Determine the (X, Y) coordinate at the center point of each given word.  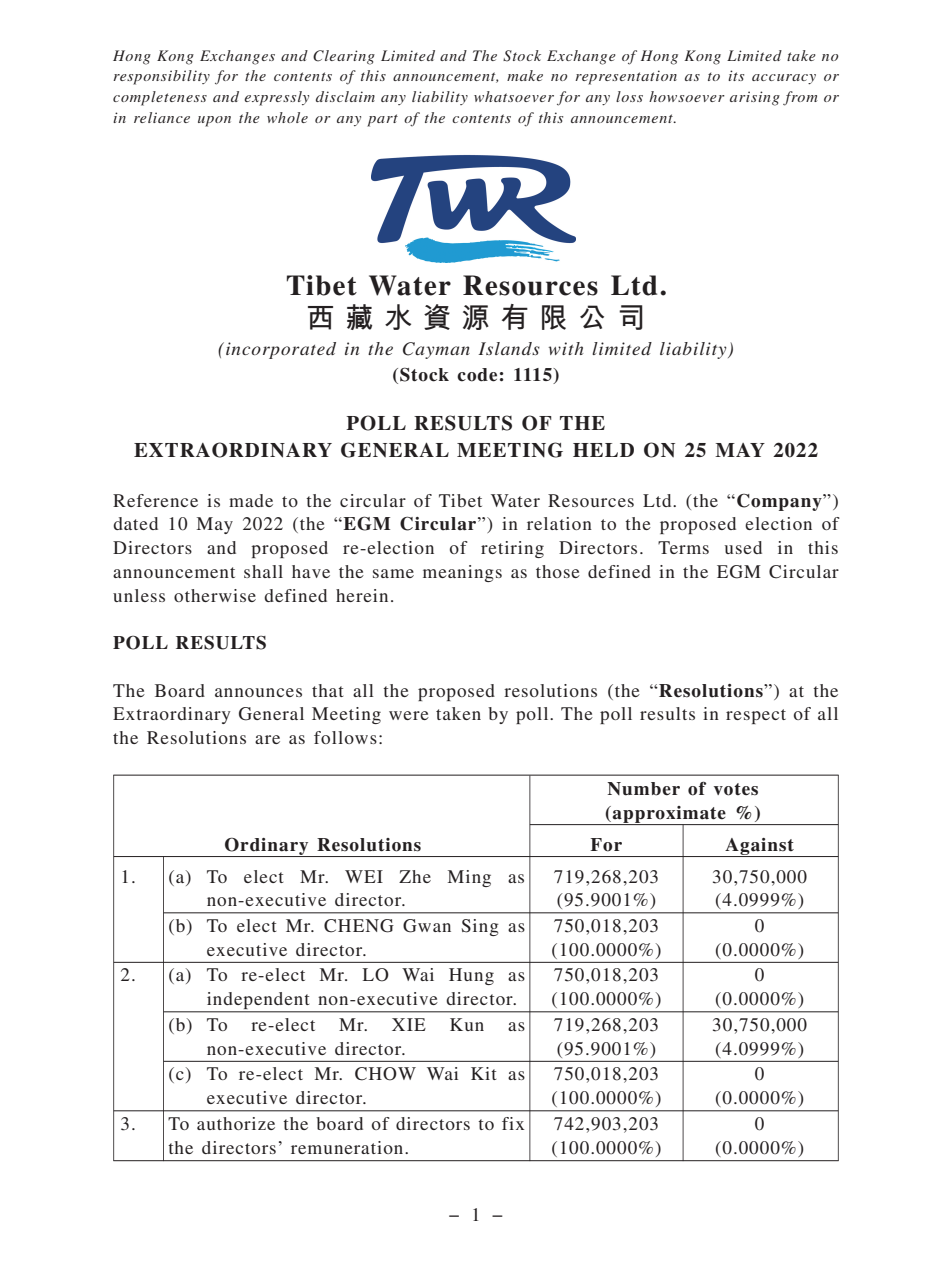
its (736, 75)
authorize (236, 1123)
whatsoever (514, 96)
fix (513, 1123)
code (477, 375)
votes (736, 789)
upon (214, 121)
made (251, 500)
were (409, 715)
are (267, 739)
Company (780, 502)
